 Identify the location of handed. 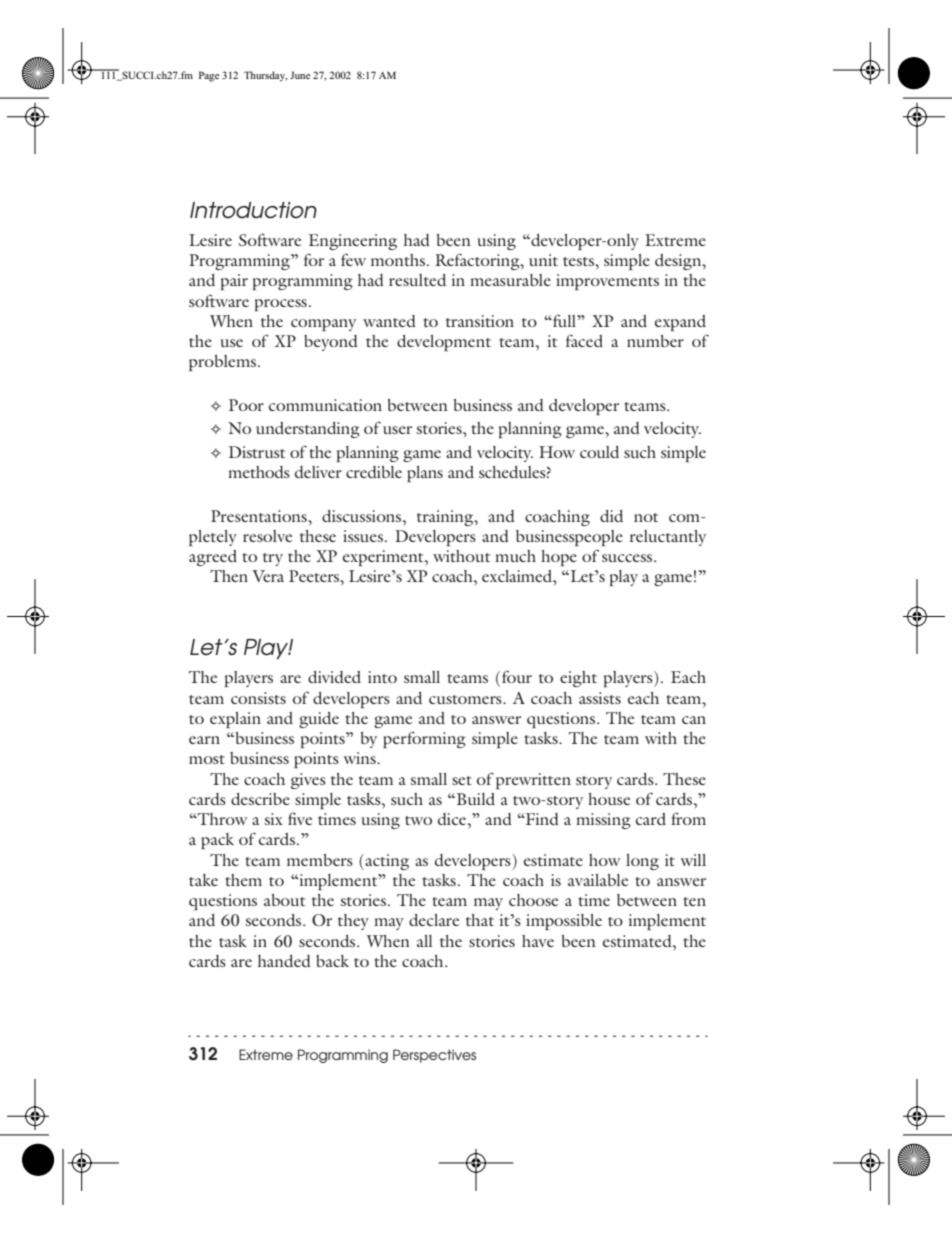
(284, 961).
